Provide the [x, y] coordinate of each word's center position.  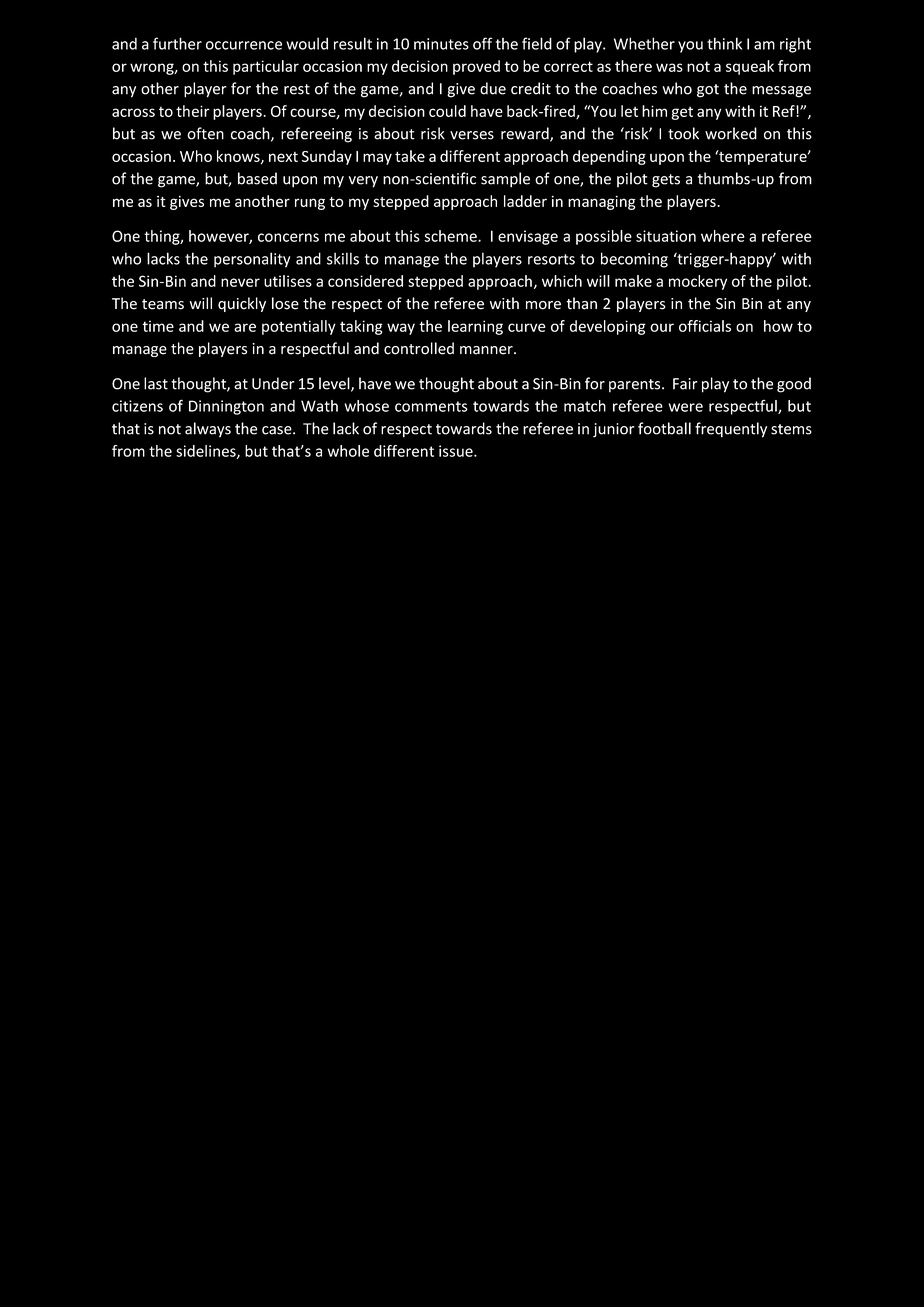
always [208, 430]
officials [705, 326]
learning [475, 327]
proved [476, 67]
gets [666, 181]
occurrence [244, 45]
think [724, 43]
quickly [242, 304]
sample [505, 180]
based [257, 178]
